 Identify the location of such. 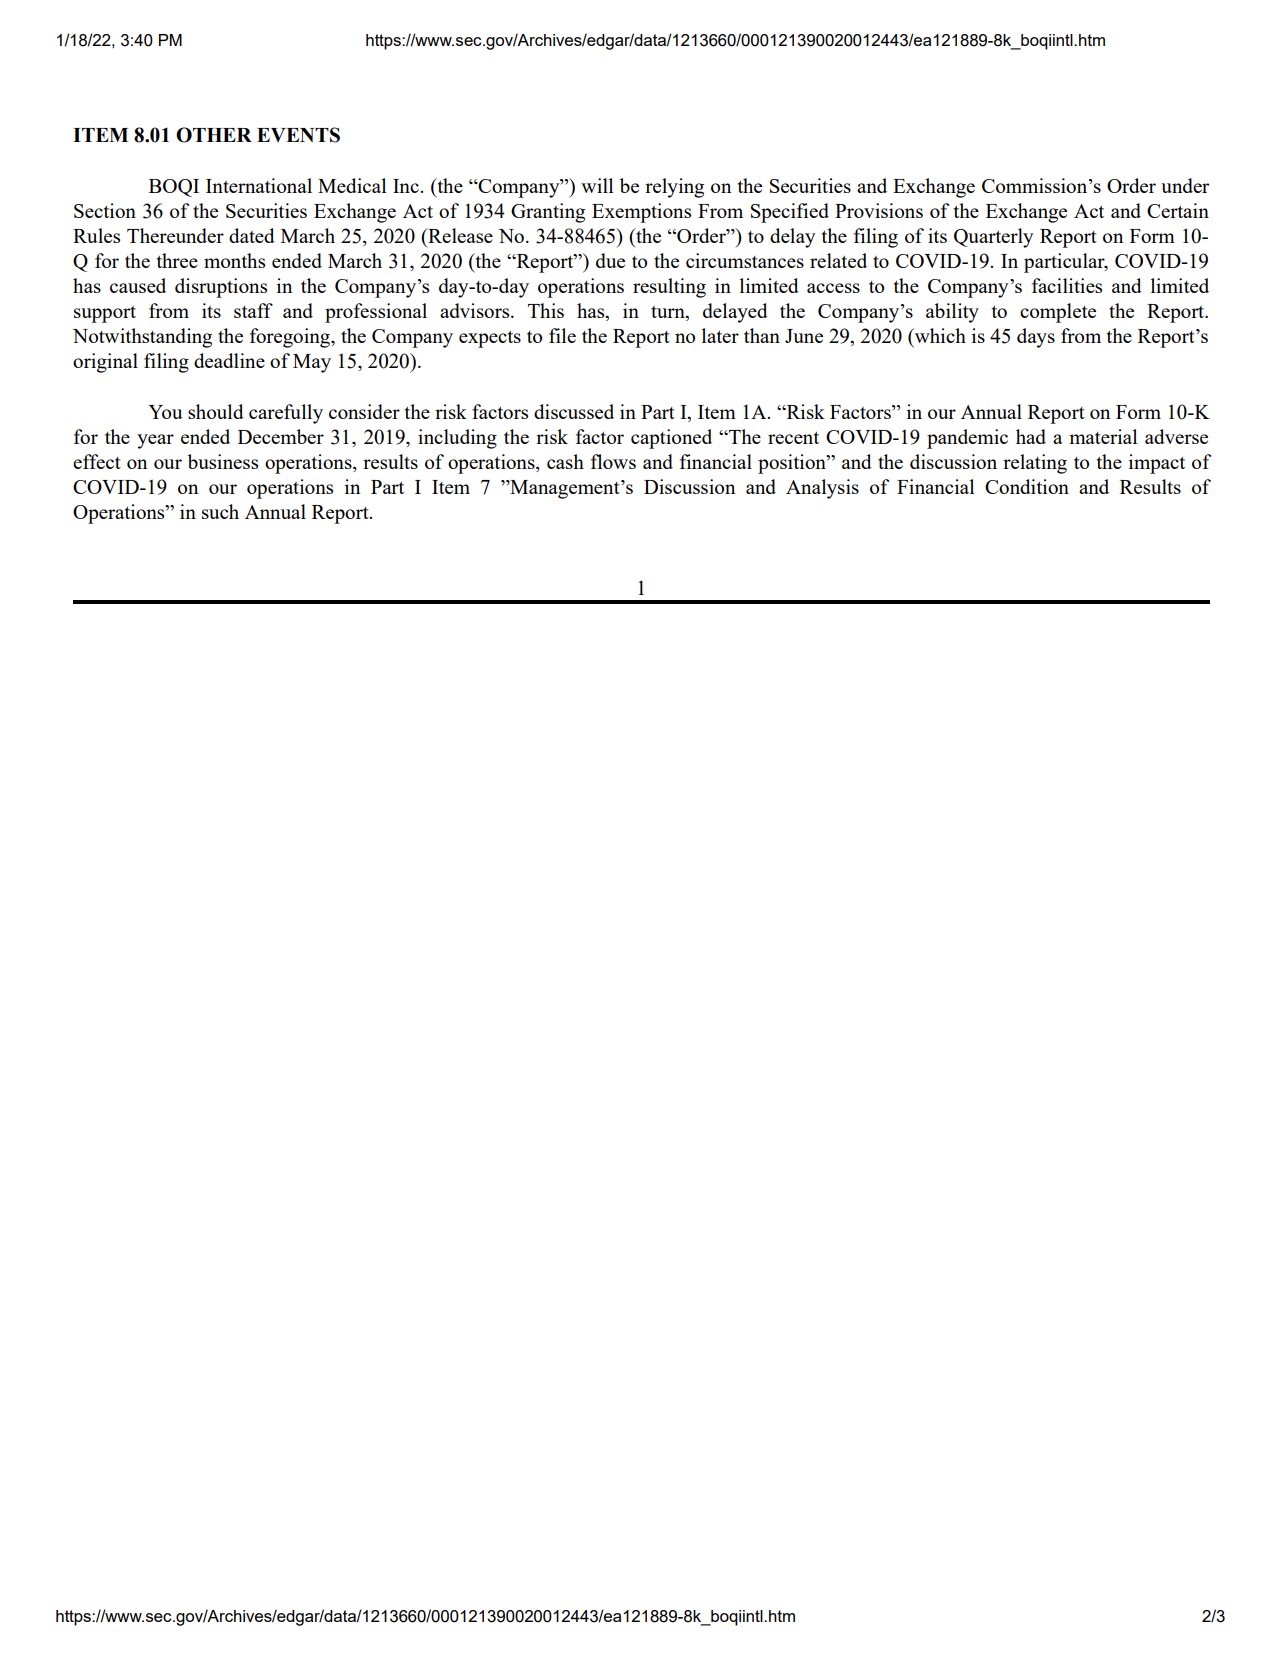
(220, 511).
